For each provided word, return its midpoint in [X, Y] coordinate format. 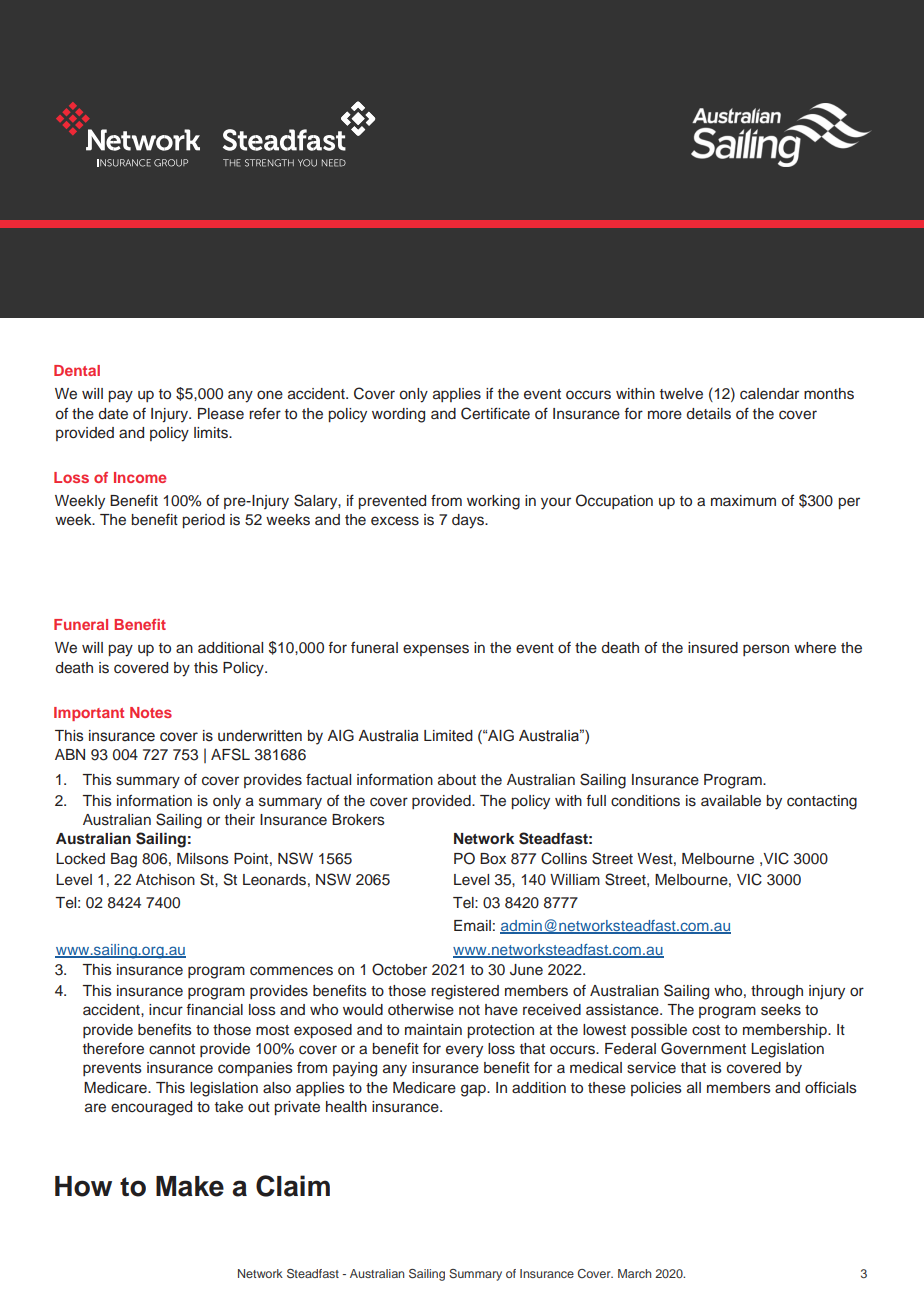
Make [190, 1186]
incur [166, 1010]
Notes [151, 712]
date [113, 414]
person [766, 650]
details [709, 414]
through [777, 992]
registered [465, 992]
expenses [436, 650]
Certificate [495, 413]
